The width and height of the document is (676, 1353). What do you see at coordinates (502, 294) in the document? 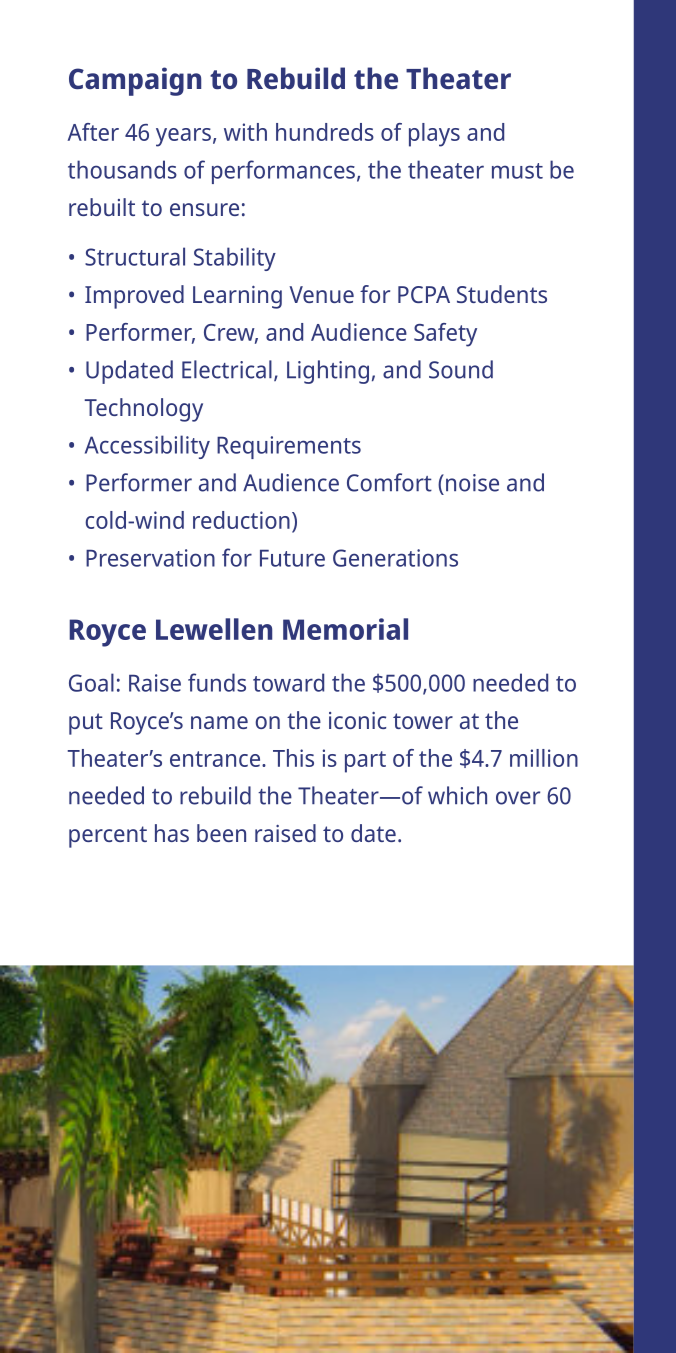
I see `Students` at bounding box center [502, 294].
